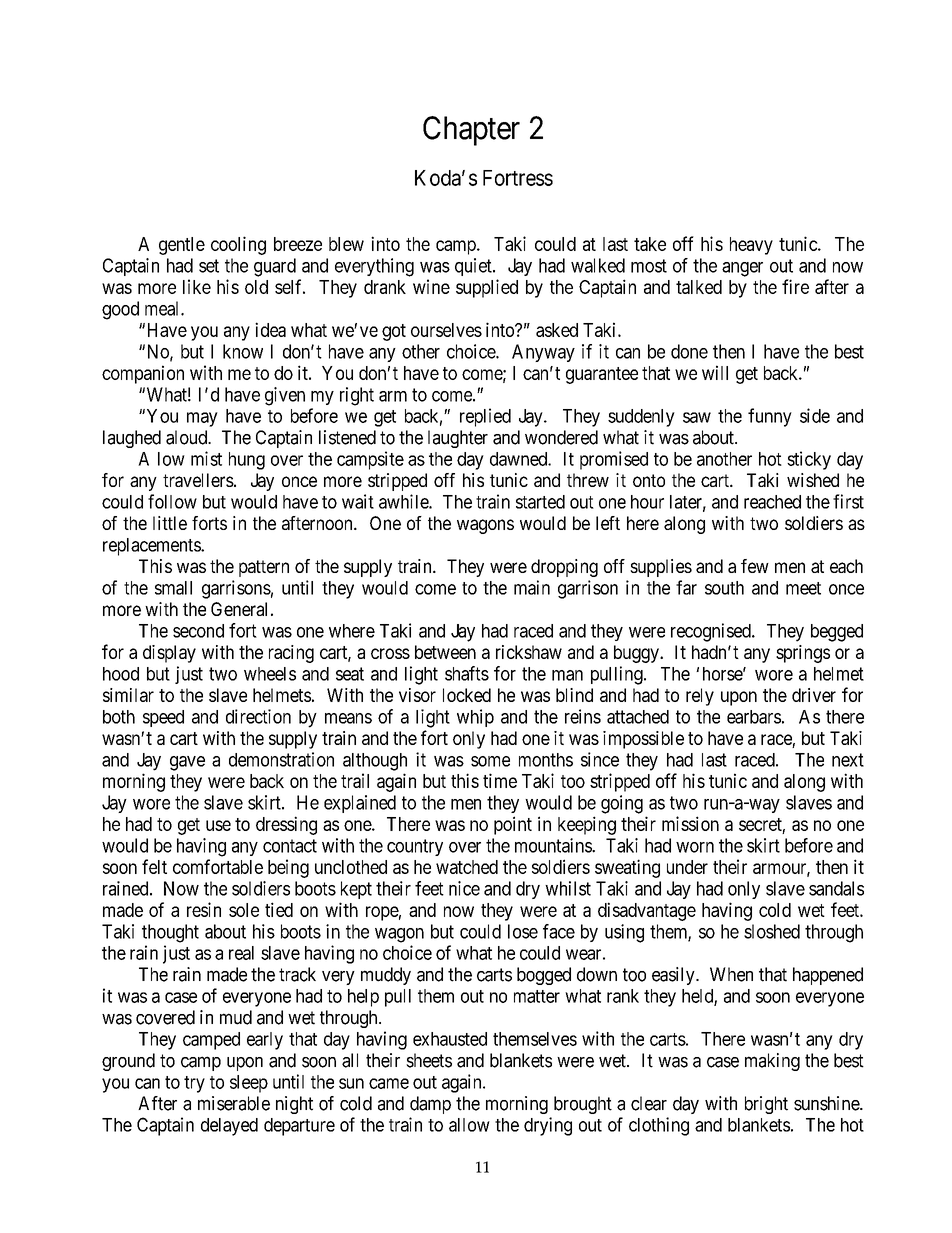 The height and width of the screenshot is (1233, 952). I want to click on second, so click(198, 631).
